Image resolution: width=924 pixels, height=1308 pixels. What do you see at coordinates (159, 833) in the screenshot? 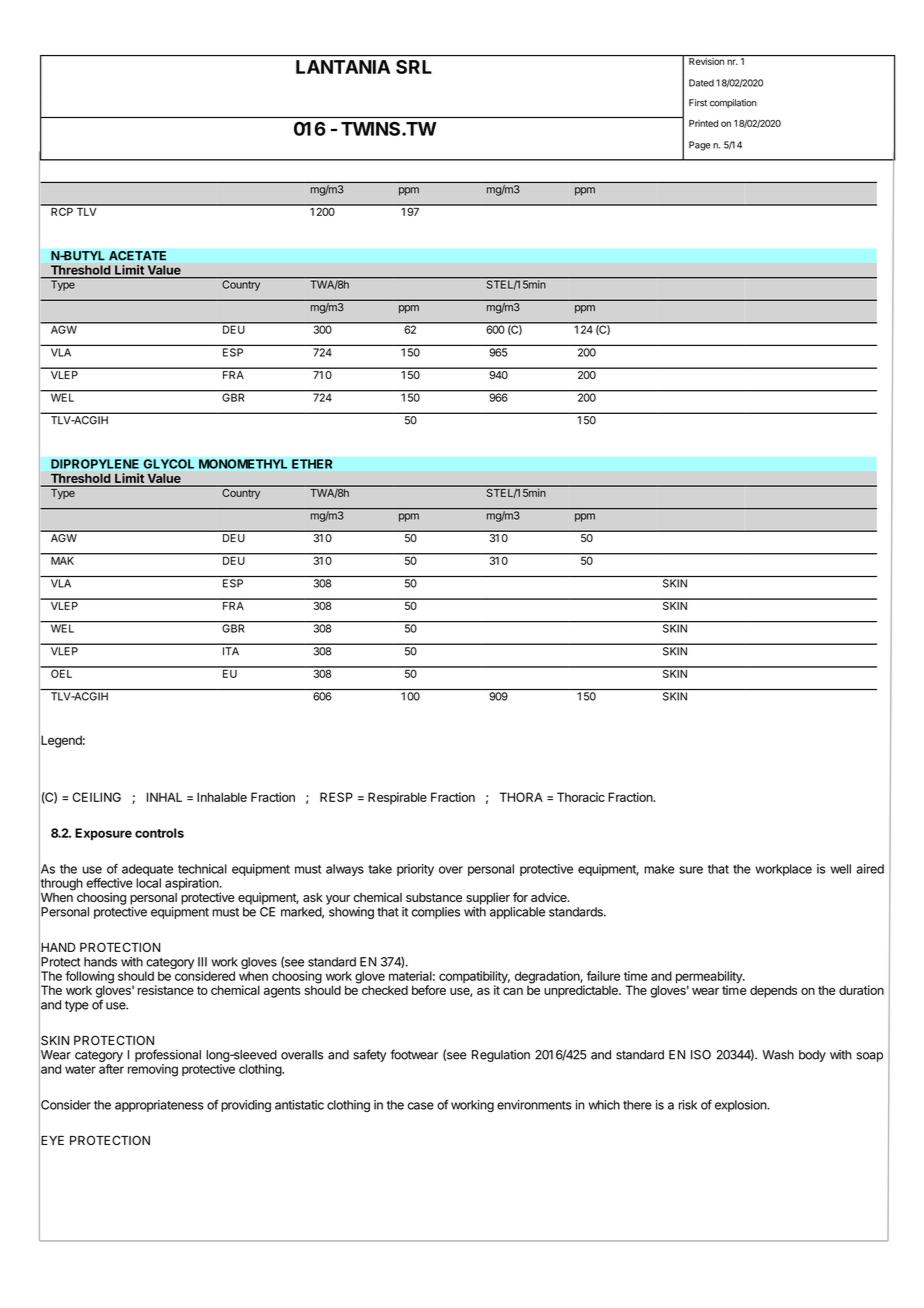
I see `controls` at bounding box center [159, 833].
